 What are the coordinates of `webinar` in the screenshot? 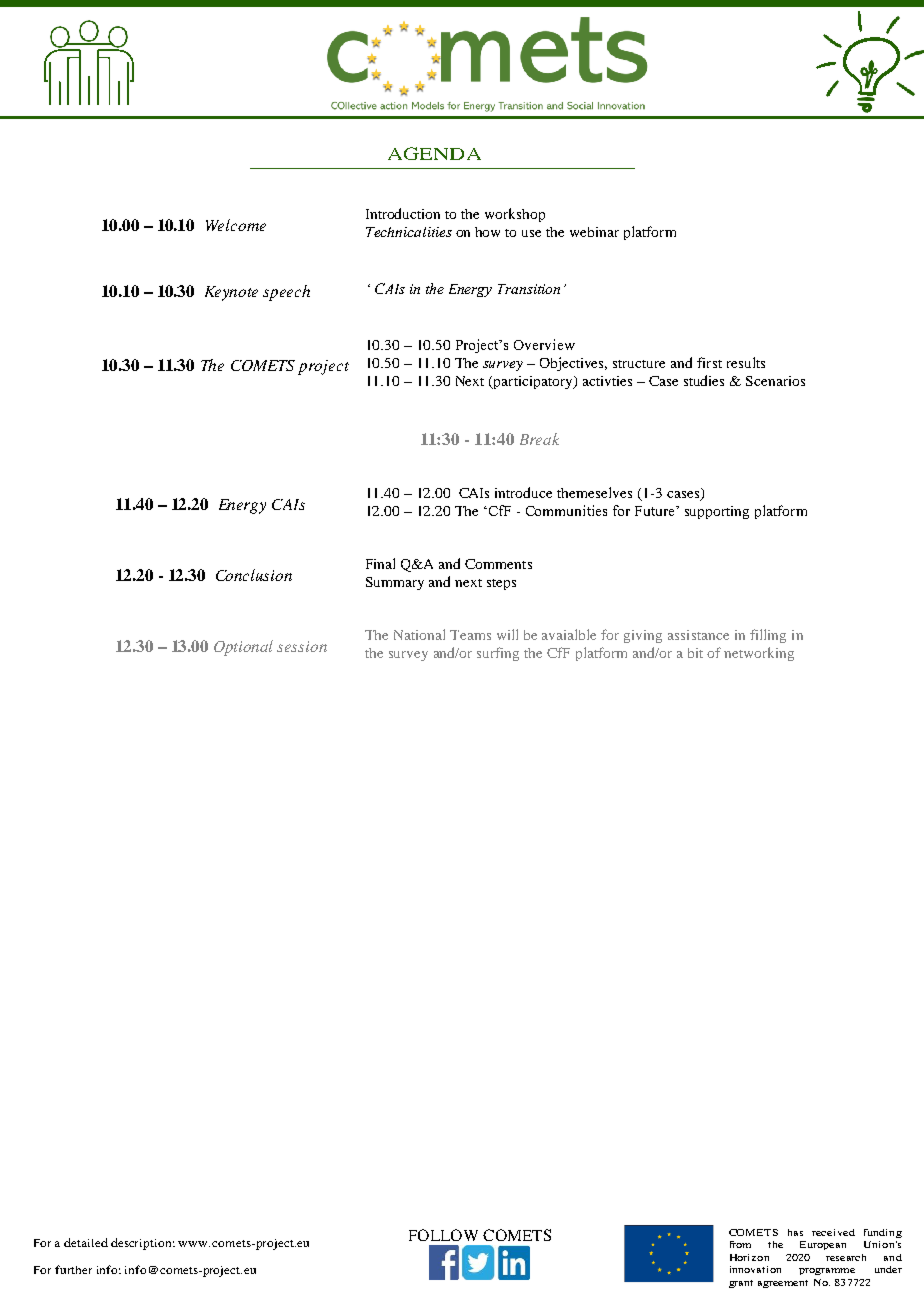 It's located at (594, 232).
